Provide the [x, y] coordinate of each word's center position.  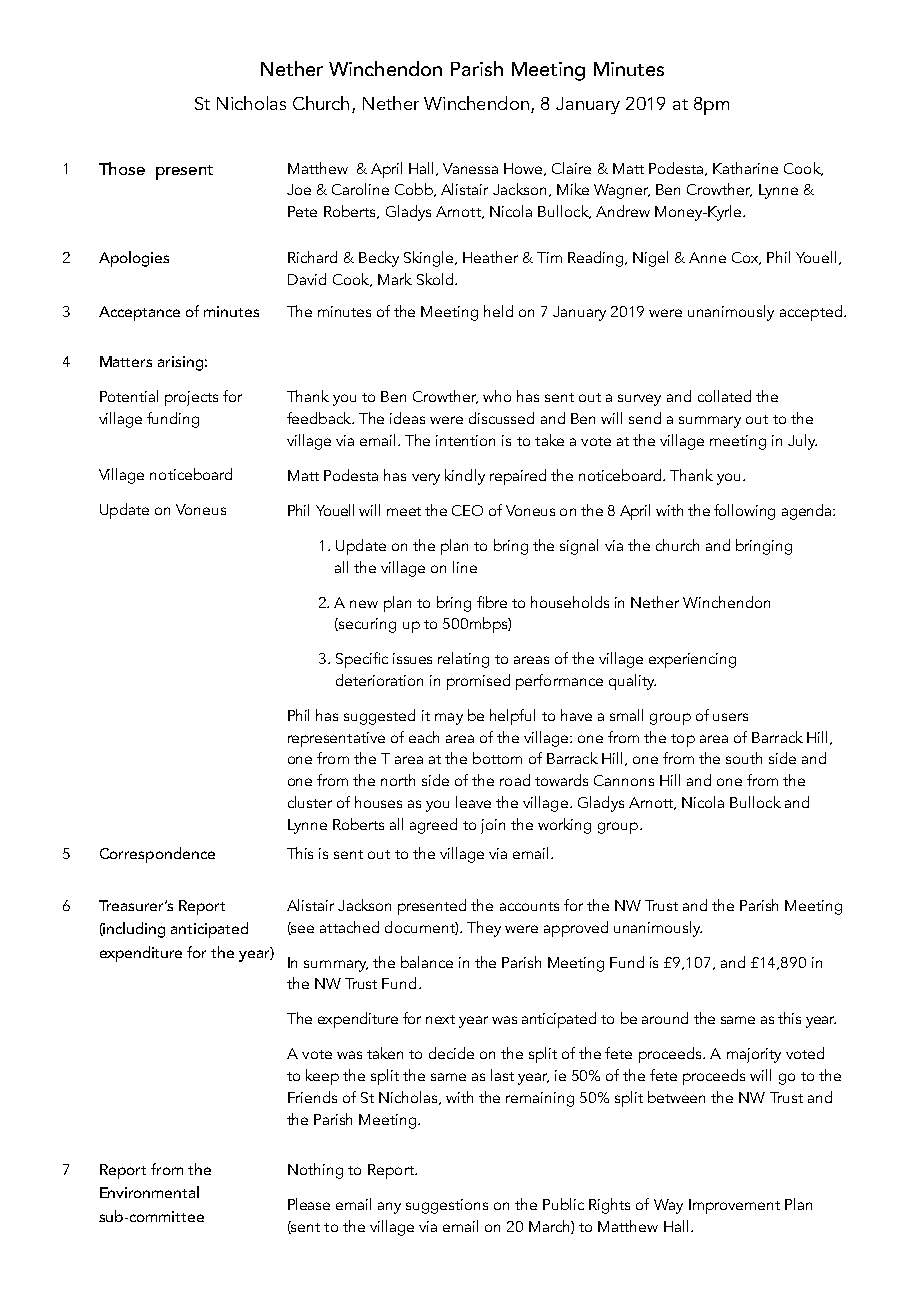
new [364, 604]
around [665, 1018]
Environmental [149, 1192]
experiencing [692, 660]
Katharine [745, 168]
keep [322, 1077]
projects [191, 398]
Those [122, 168]
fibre [492, 602]
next [440, 1019]
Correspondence [157, 855]
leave [473, 802]
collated [724, 396]
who [497, 396]
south [744, 758]
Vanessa [470, 168]
